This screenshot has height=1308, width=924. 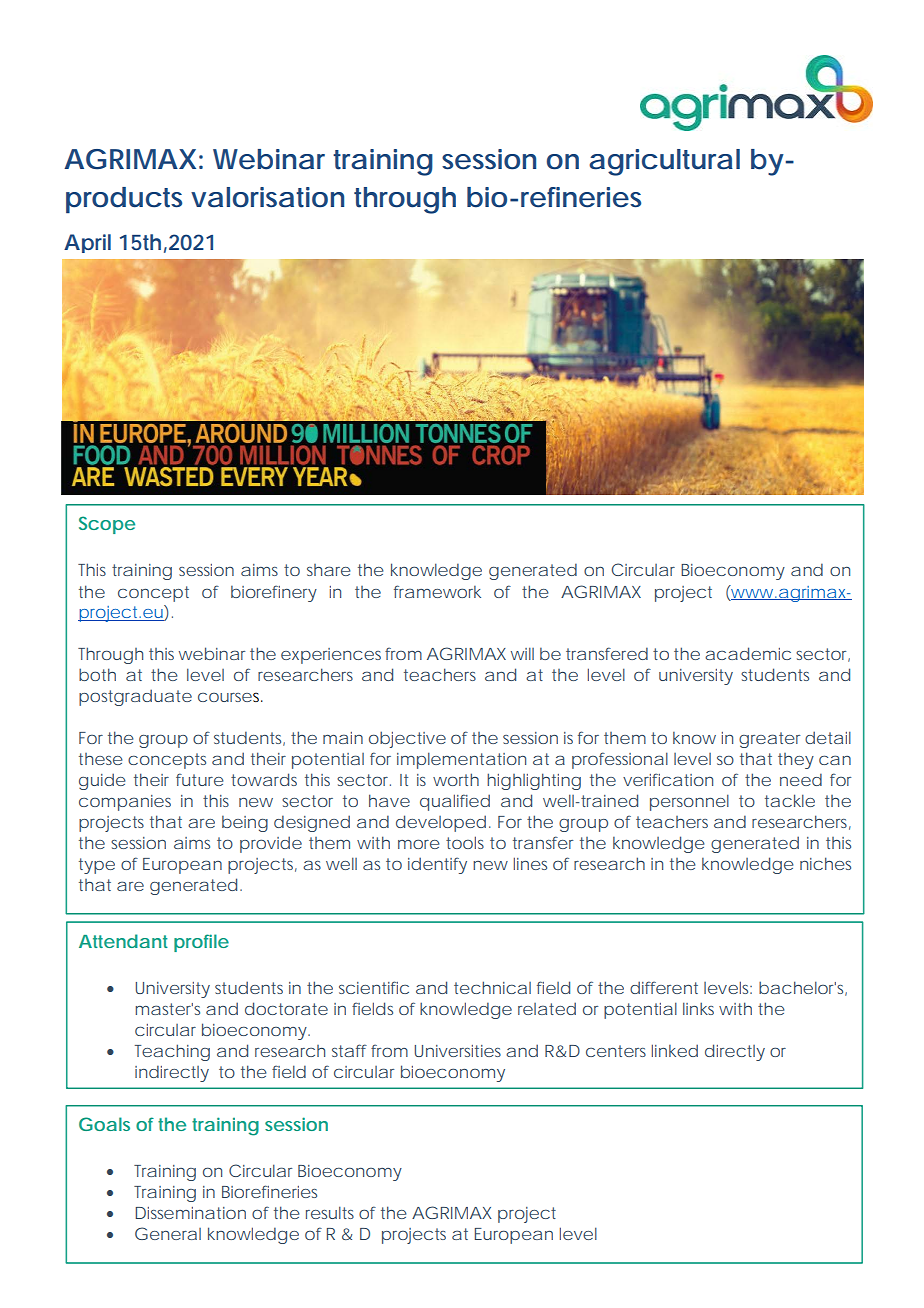 What do you see at coordinates (87, 243) in the screenshot?
I see `April` at bounding box center [87, 243].
